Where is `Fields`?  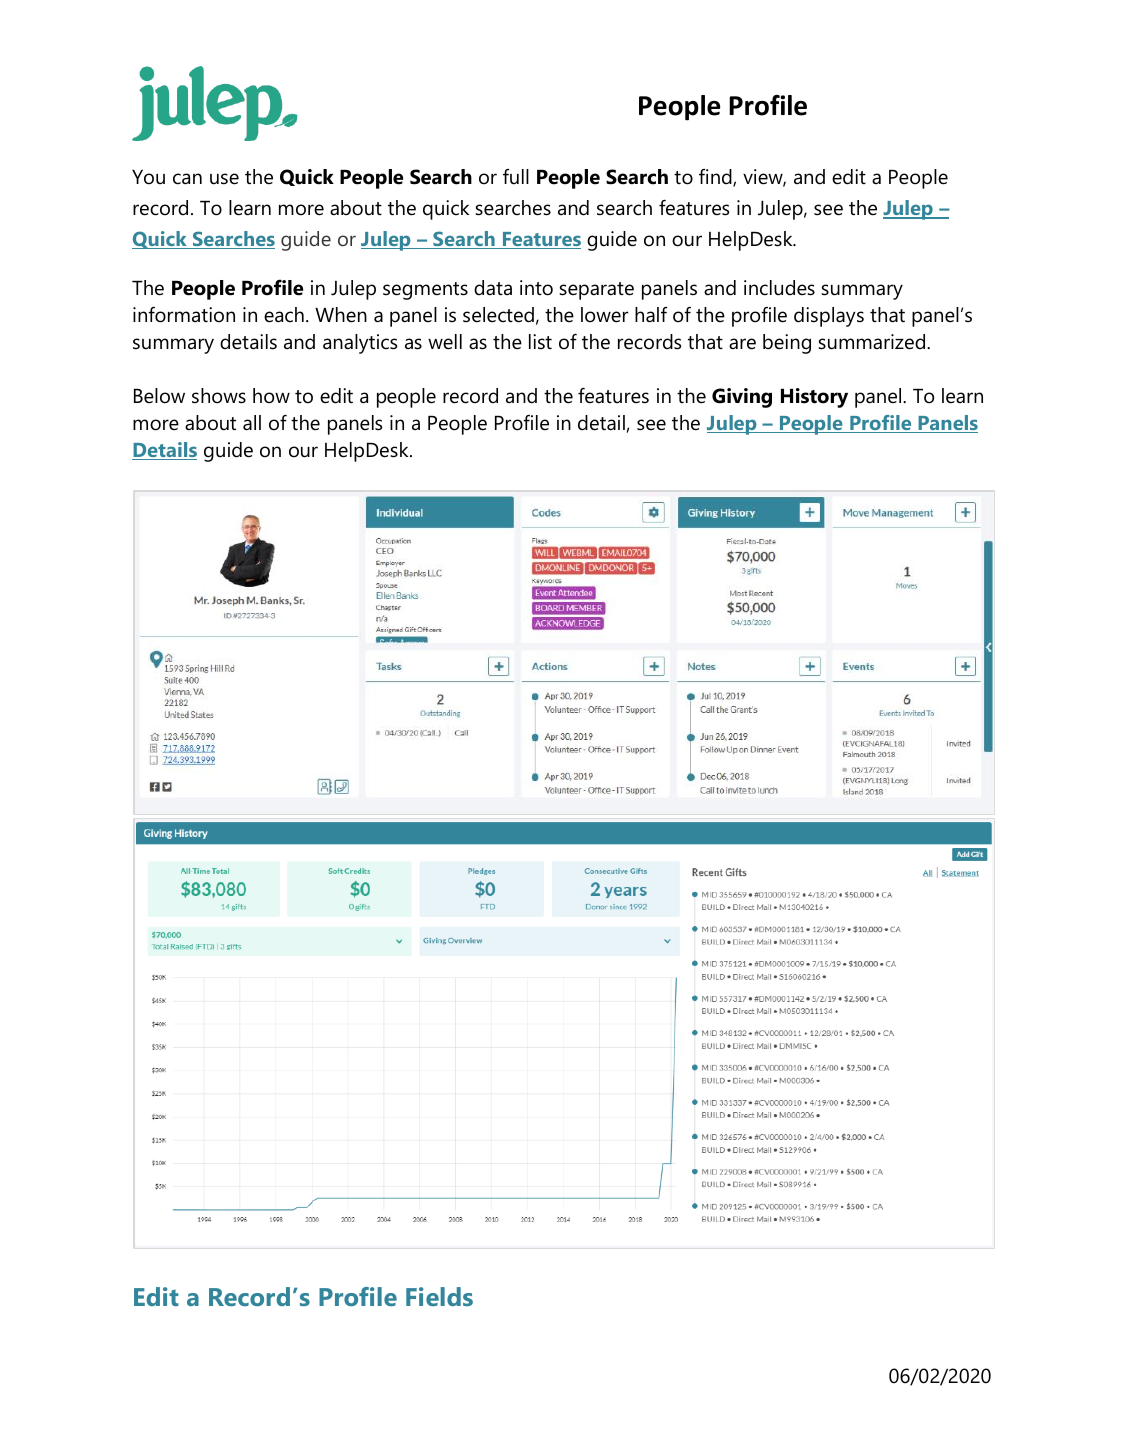
Fields is located at coordinates (439, 1296).
